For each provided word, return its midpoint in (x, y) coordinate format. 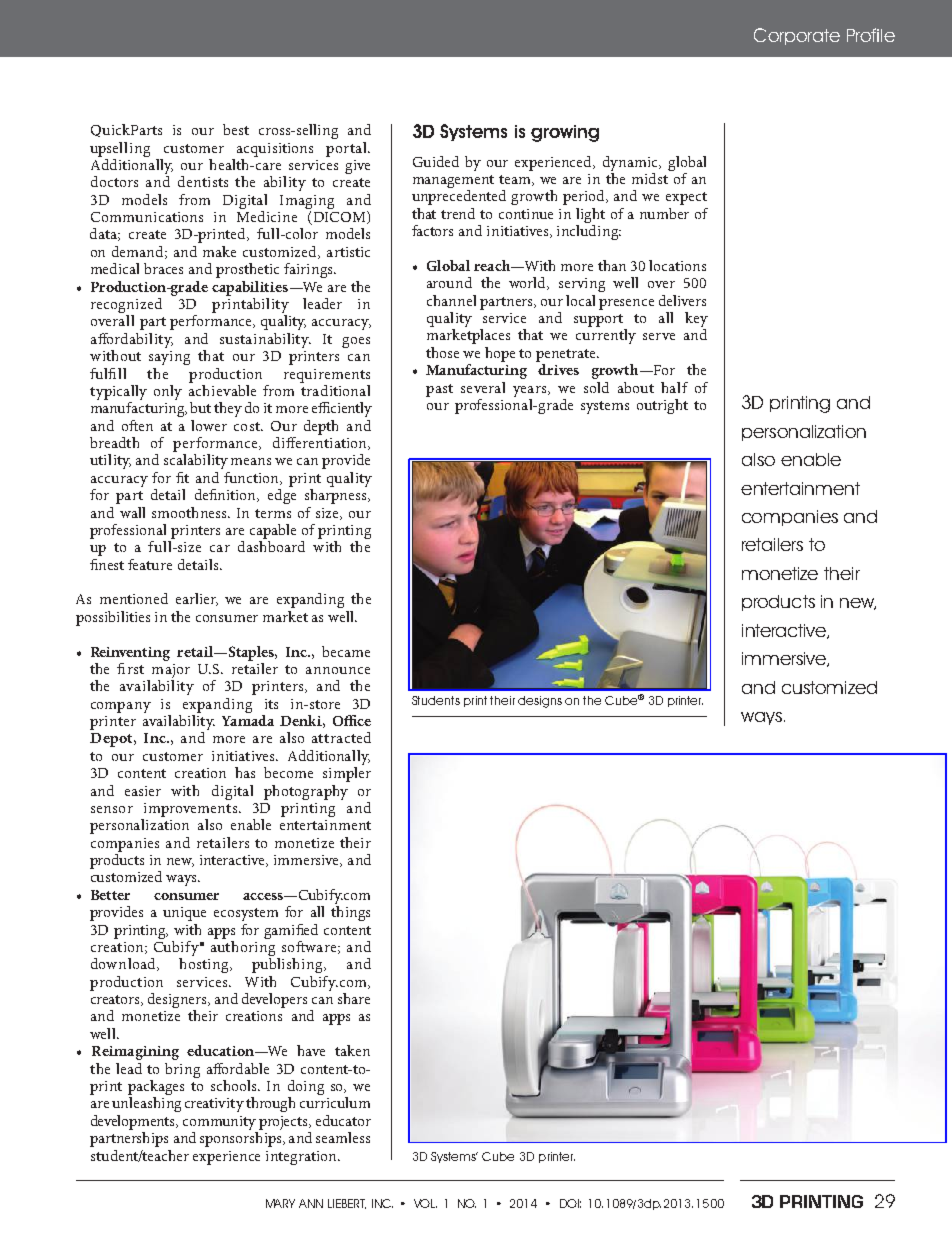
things (350, 913)
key (696, 321)
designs (540, 702)
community (219, 1123)
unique (184, 914)
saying (169, 358)
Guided (436, 161)
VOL (425, 1203)
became (346, 651)
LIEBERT (347, 1204)
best (236, 129)
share (354, 998)
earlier (197, 599)
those (442, 352)
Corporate (797, 36)
